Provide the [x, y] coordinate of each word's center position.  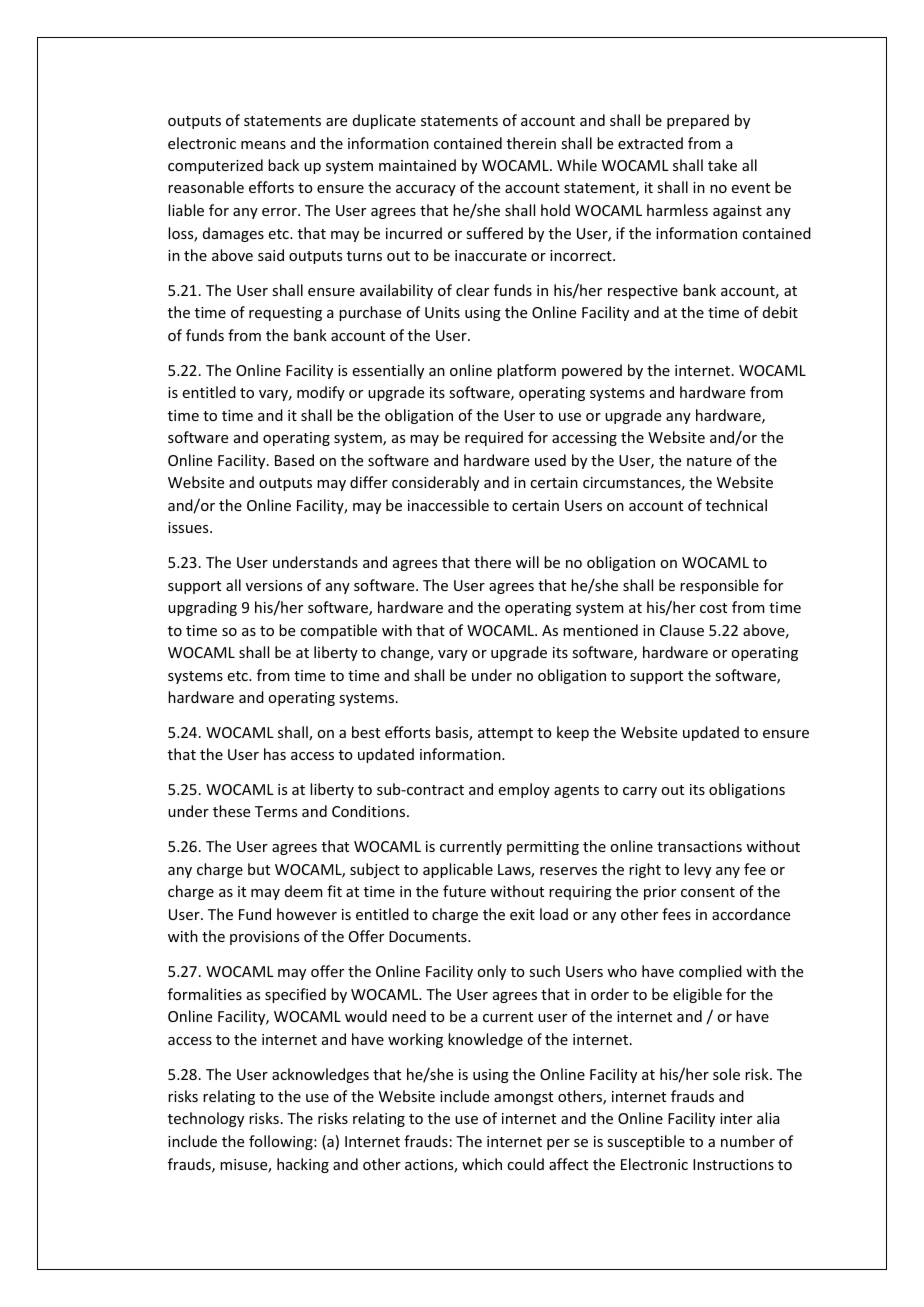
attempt [505, 734]
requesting [285, 314]
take [722, 165]
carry [640, 792]
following [282, 1142]
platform [526, 371]
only [491, 972]
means [263, 145]
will [527, 562]
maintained [417, 165]
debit [780, 312]
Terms [276, 811]
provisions [264, 938]
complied [710, 972]
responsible [719, 586]
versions [274, 585]
